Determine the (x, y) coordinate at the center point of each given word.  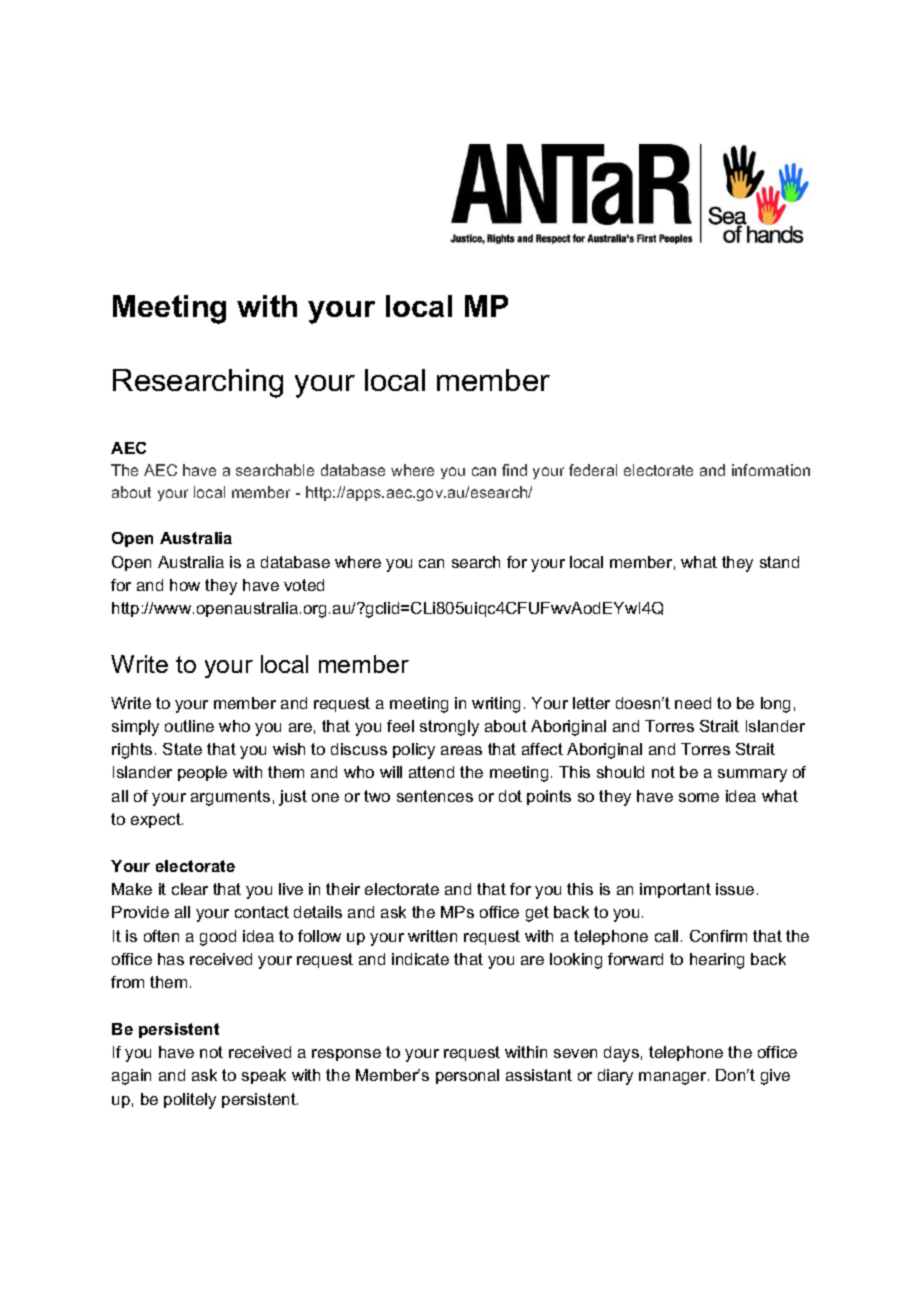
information (771, 470)
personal (467, 1076)
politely (190, 1101)
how (185, 585)
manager (674, 1078)
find (514, 470)
